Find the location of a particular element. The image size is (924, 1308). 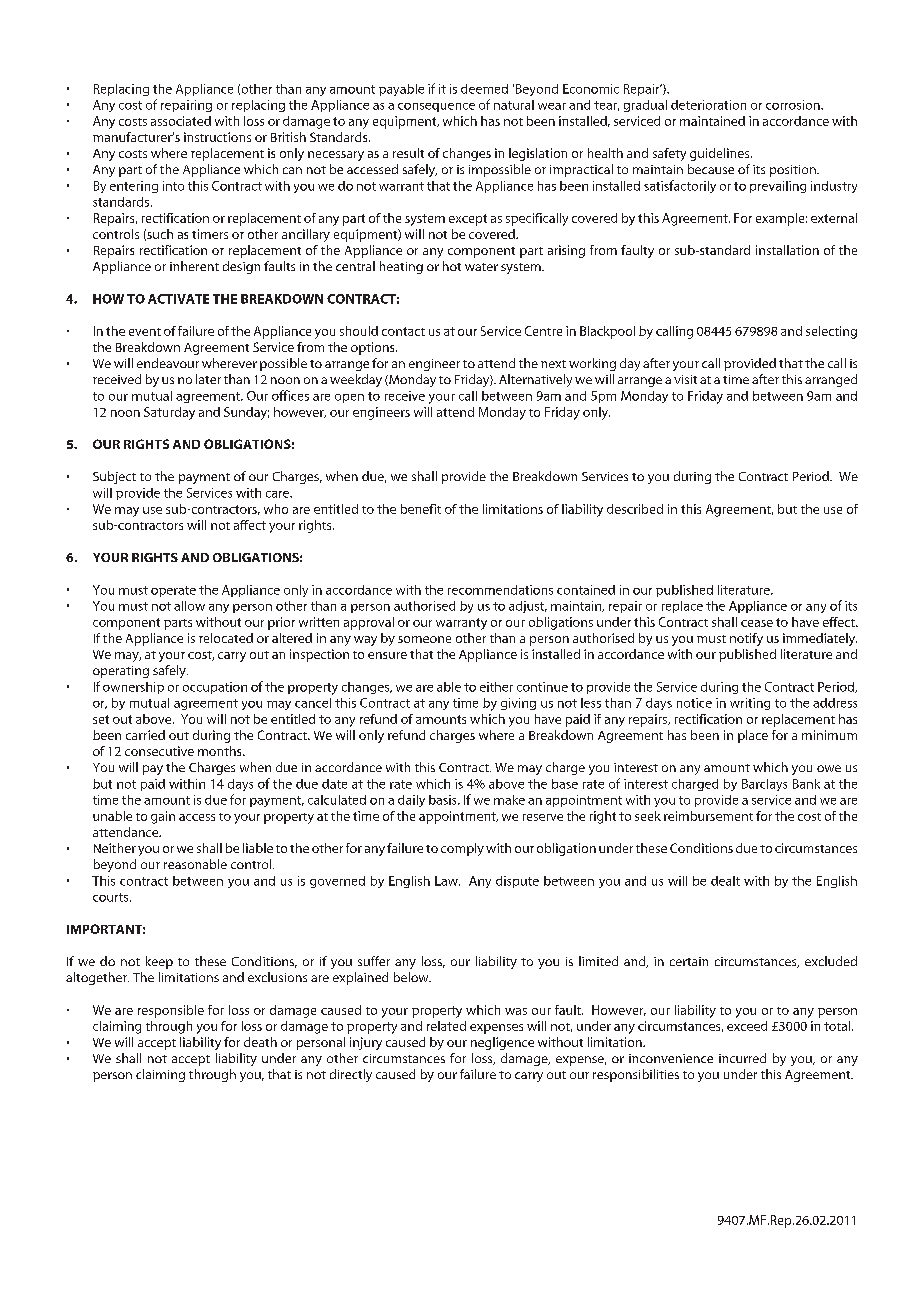

Saturday is located at coordinates (169, 413).
